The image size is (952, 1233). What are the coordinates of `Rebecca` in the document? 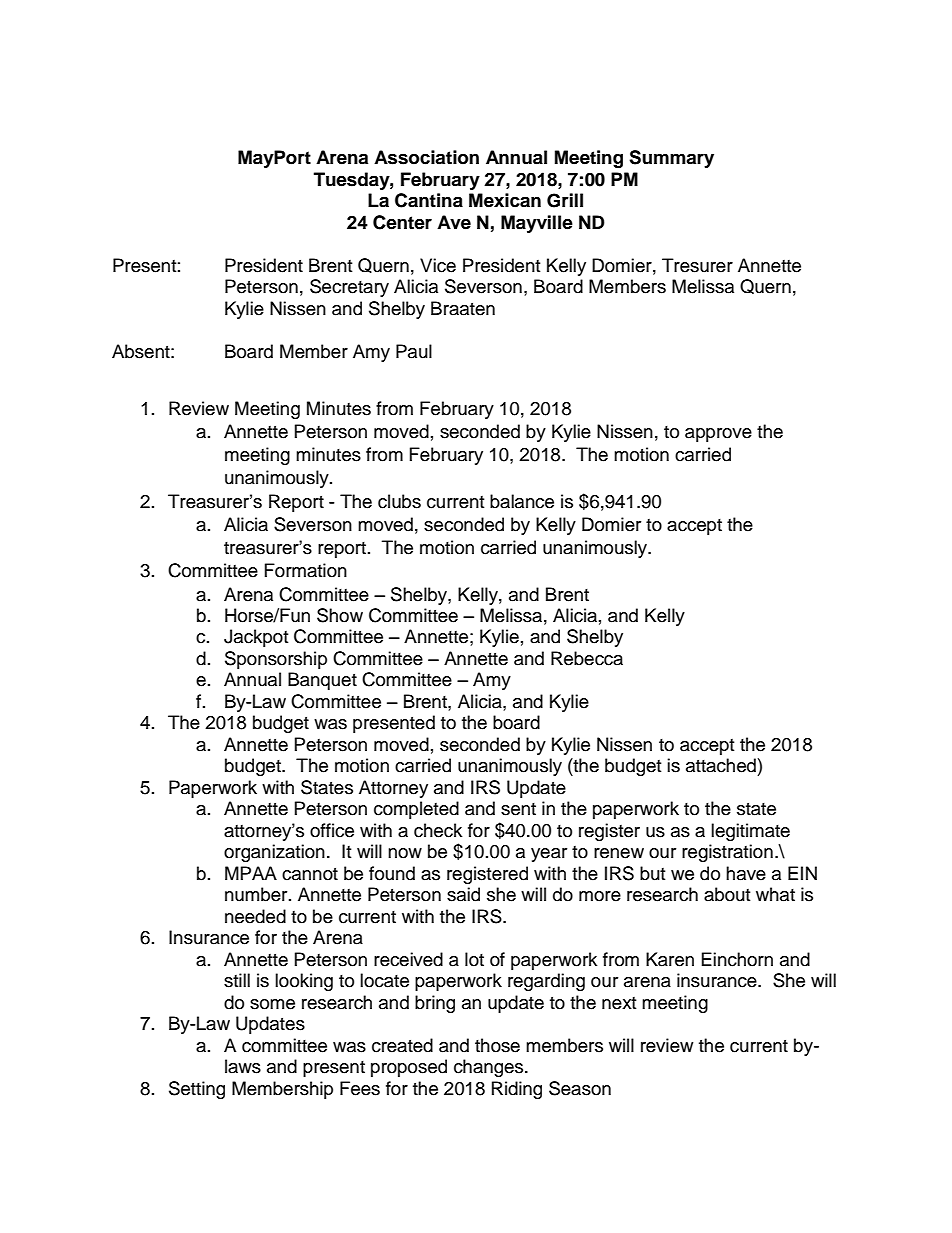 It's located at (587, 658).
